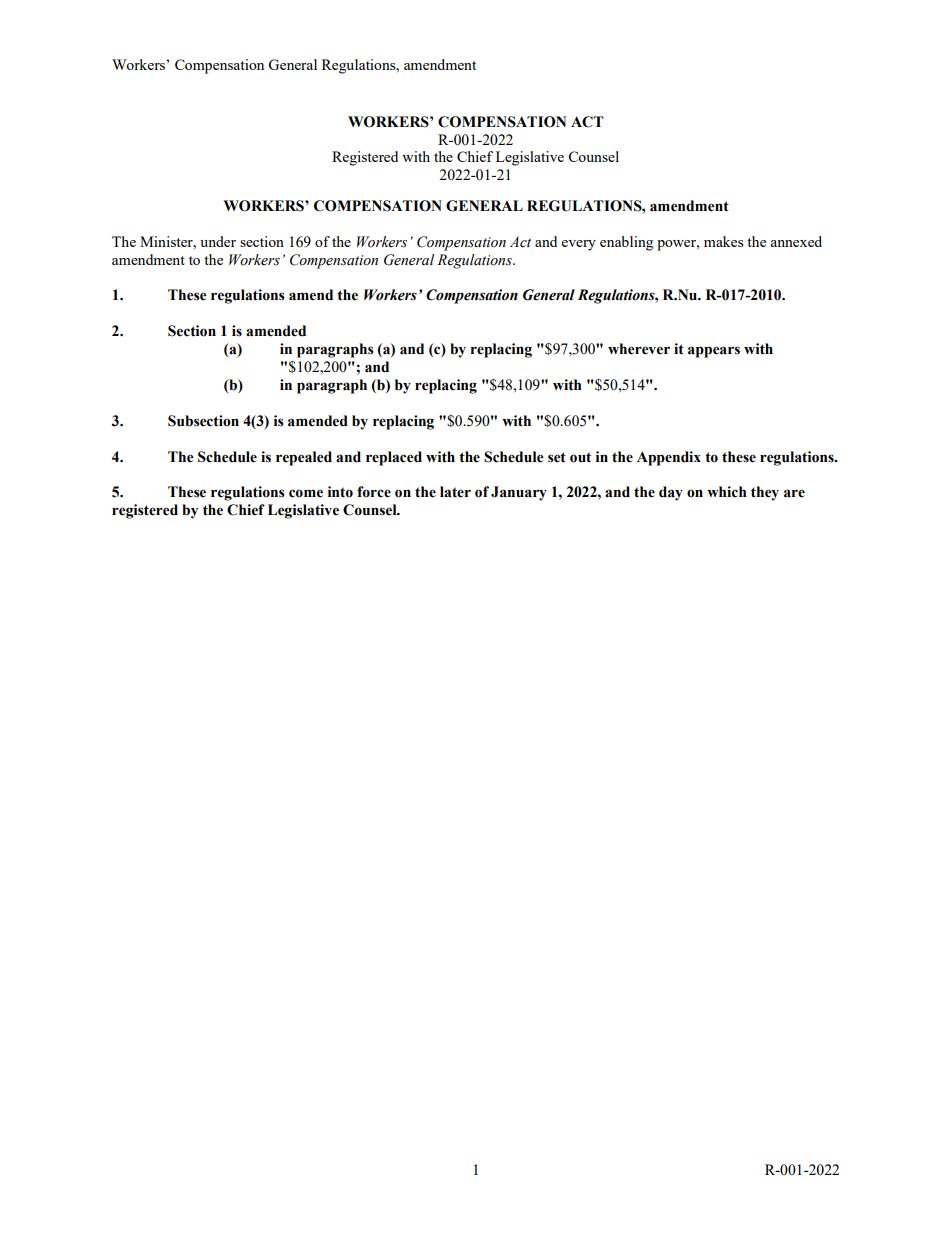  Describe the element at coordinates (714, 352) in the page. I see `appears` at that location.
